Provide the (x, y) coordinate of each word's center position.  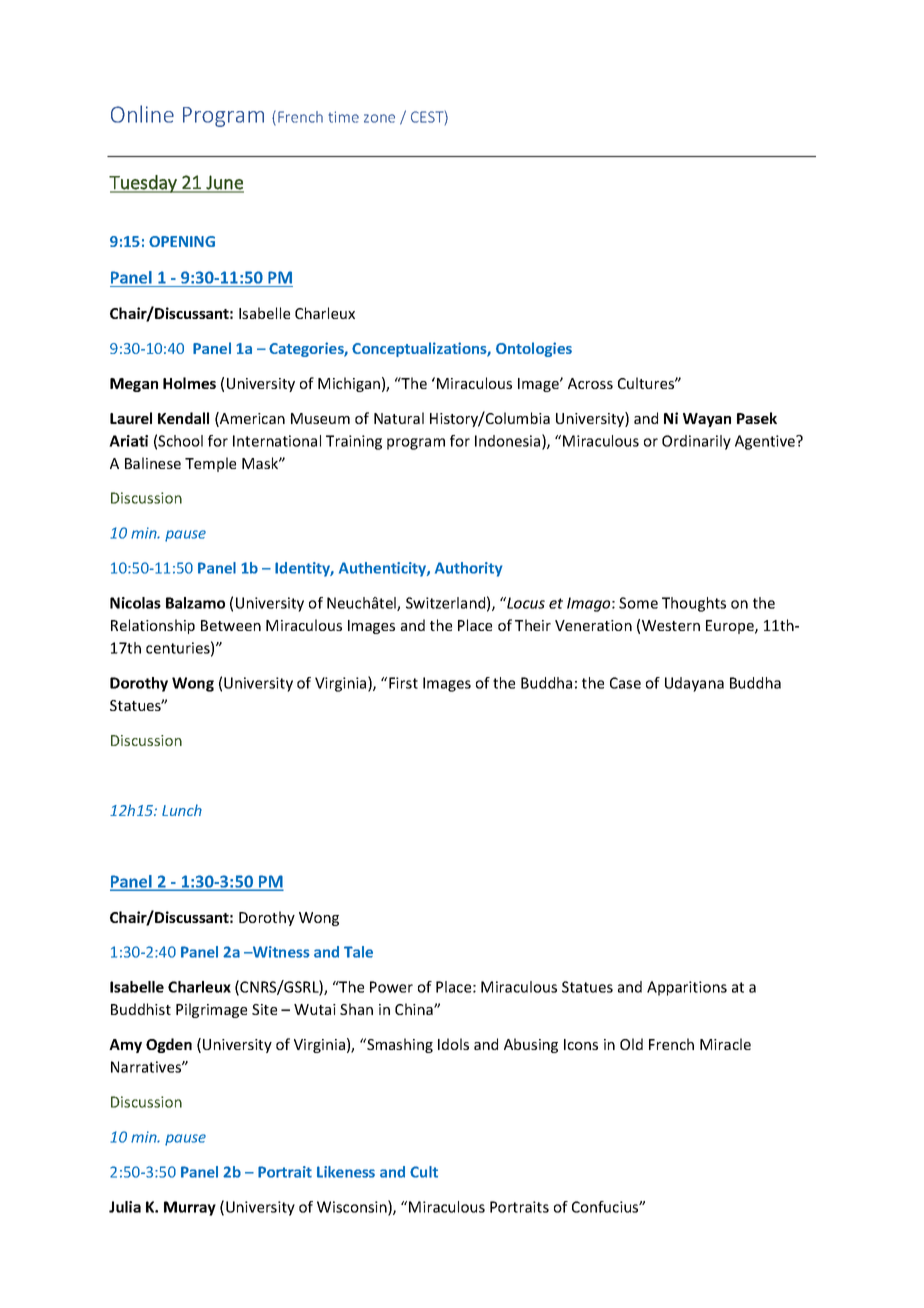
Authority (468, 569)
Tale (358, 952)
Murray (190, 1208)
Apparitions (687, 988)
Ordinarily (696, 442)
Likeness (346, 1172)
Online (142, 114)
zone (379, 118)
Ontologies (534, 349)
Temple (210, 464)
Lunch (182, 810)
